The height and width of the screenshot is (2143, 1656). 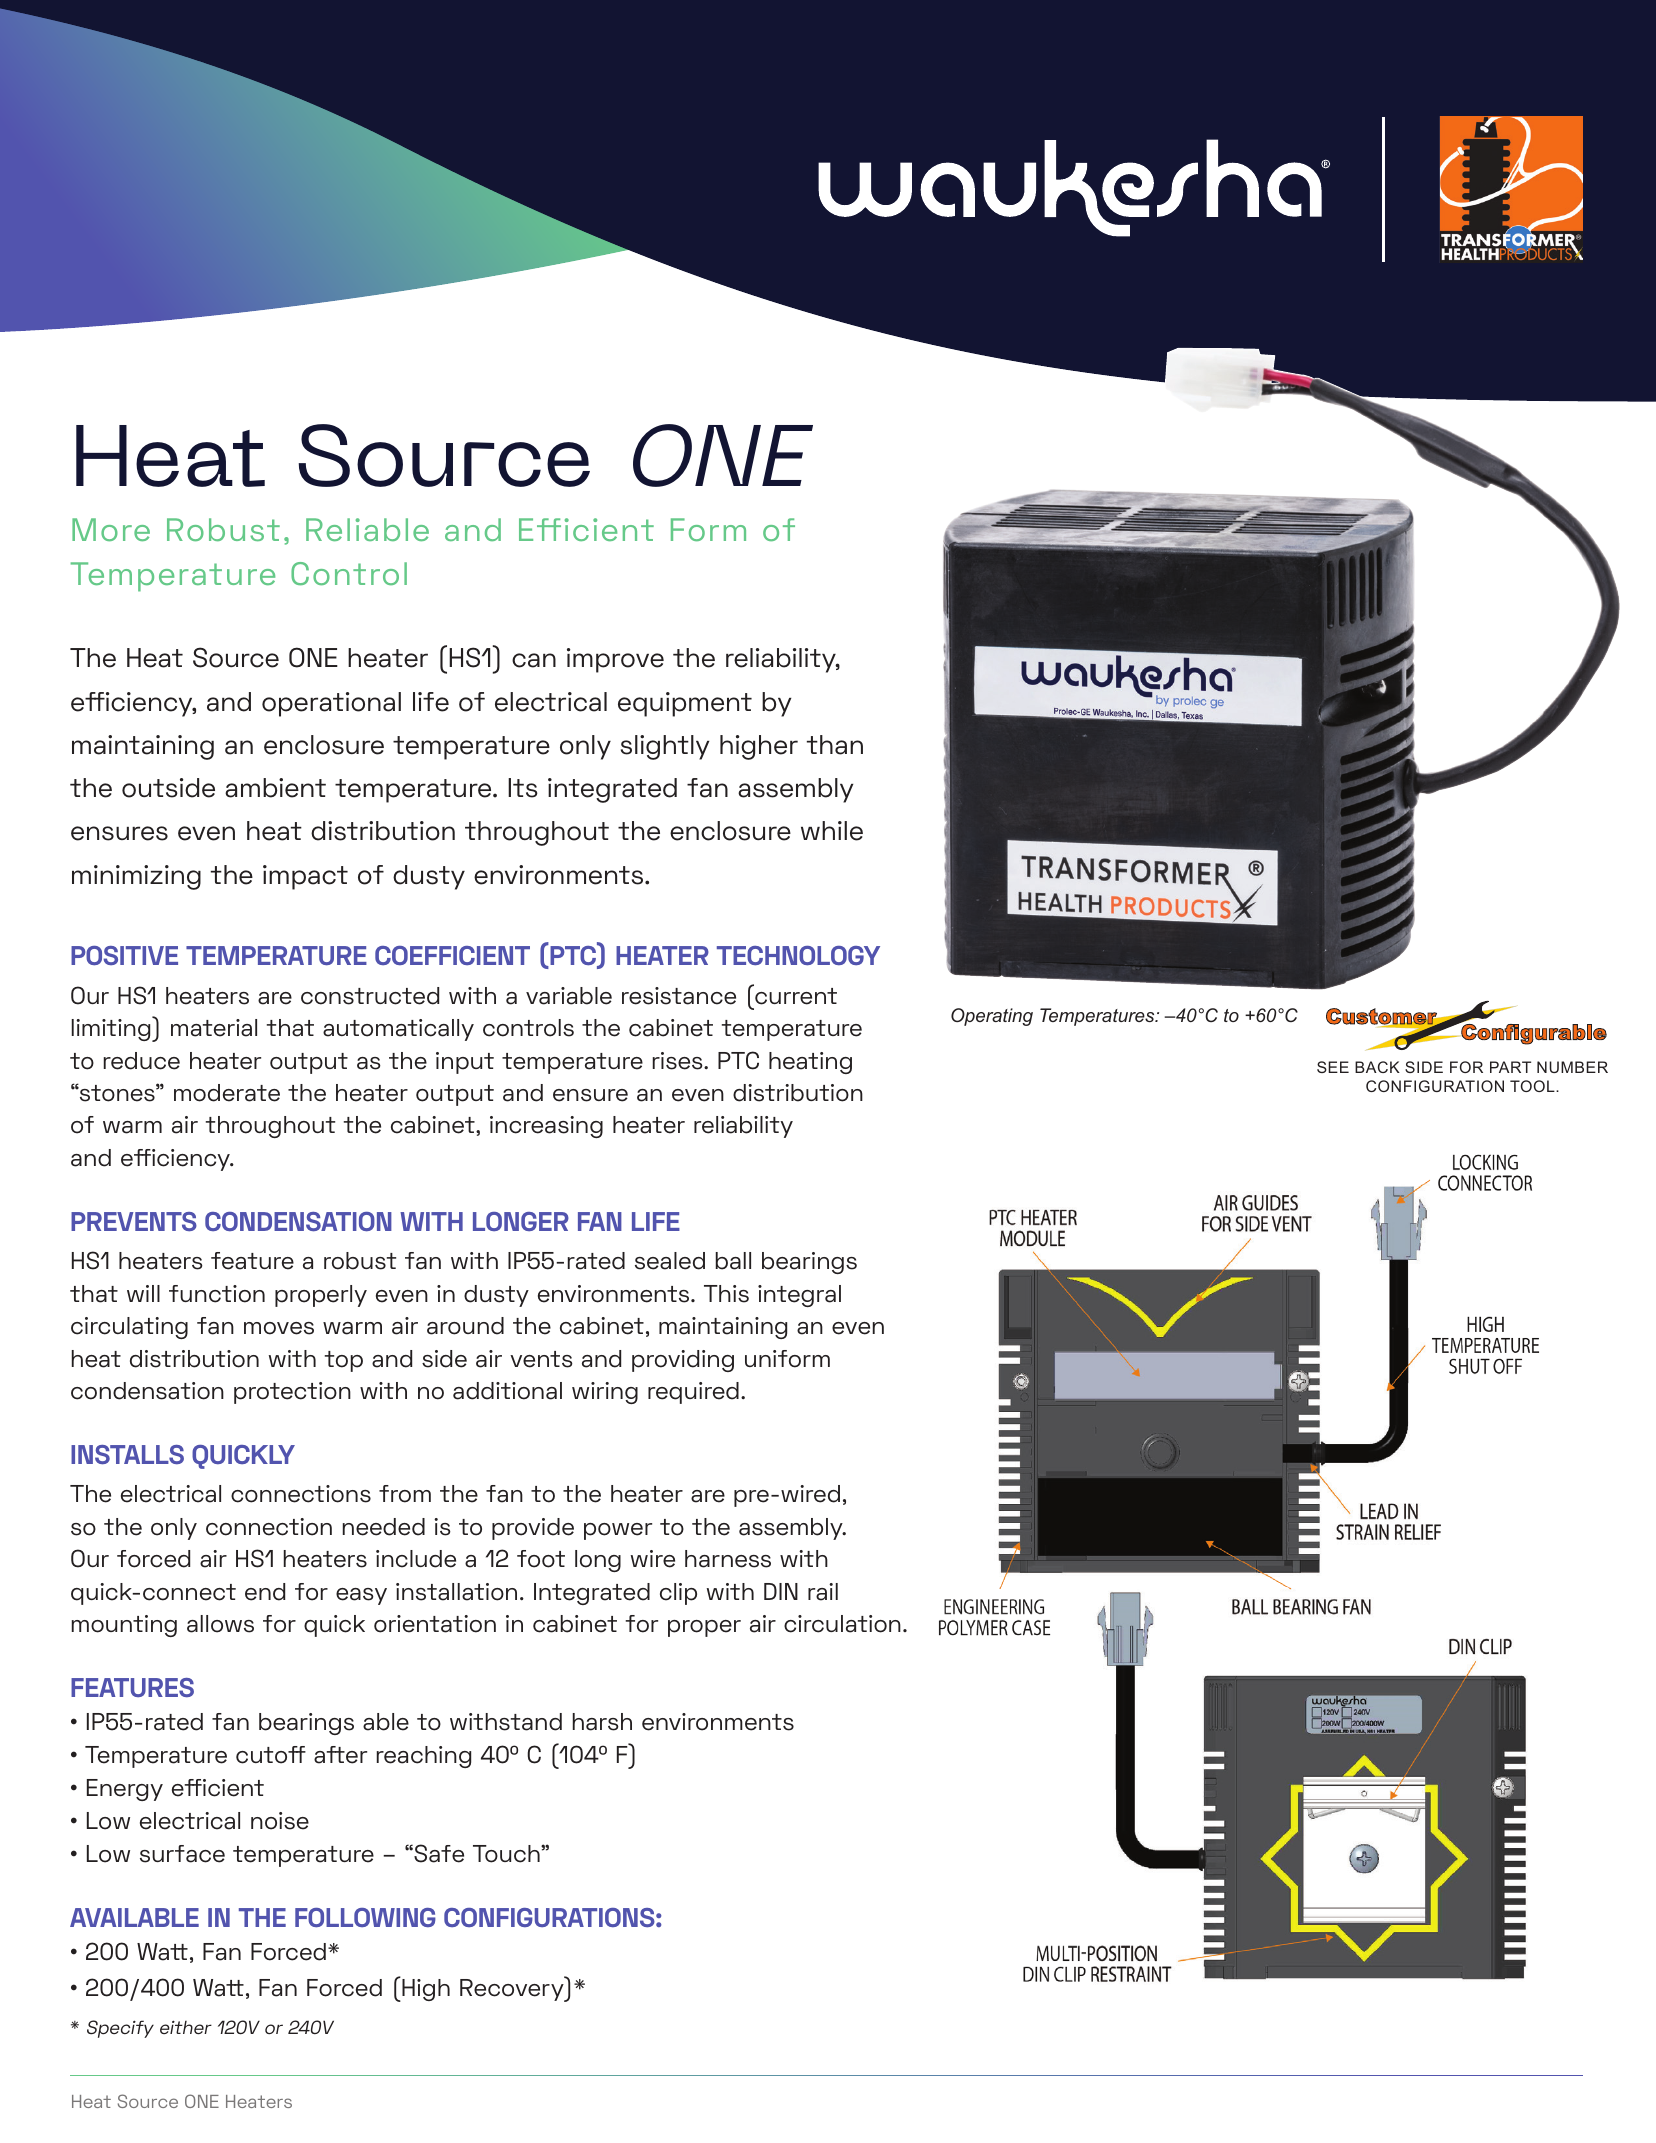 I want to click on FOLLOWING, so click(x=365, y=1917).
